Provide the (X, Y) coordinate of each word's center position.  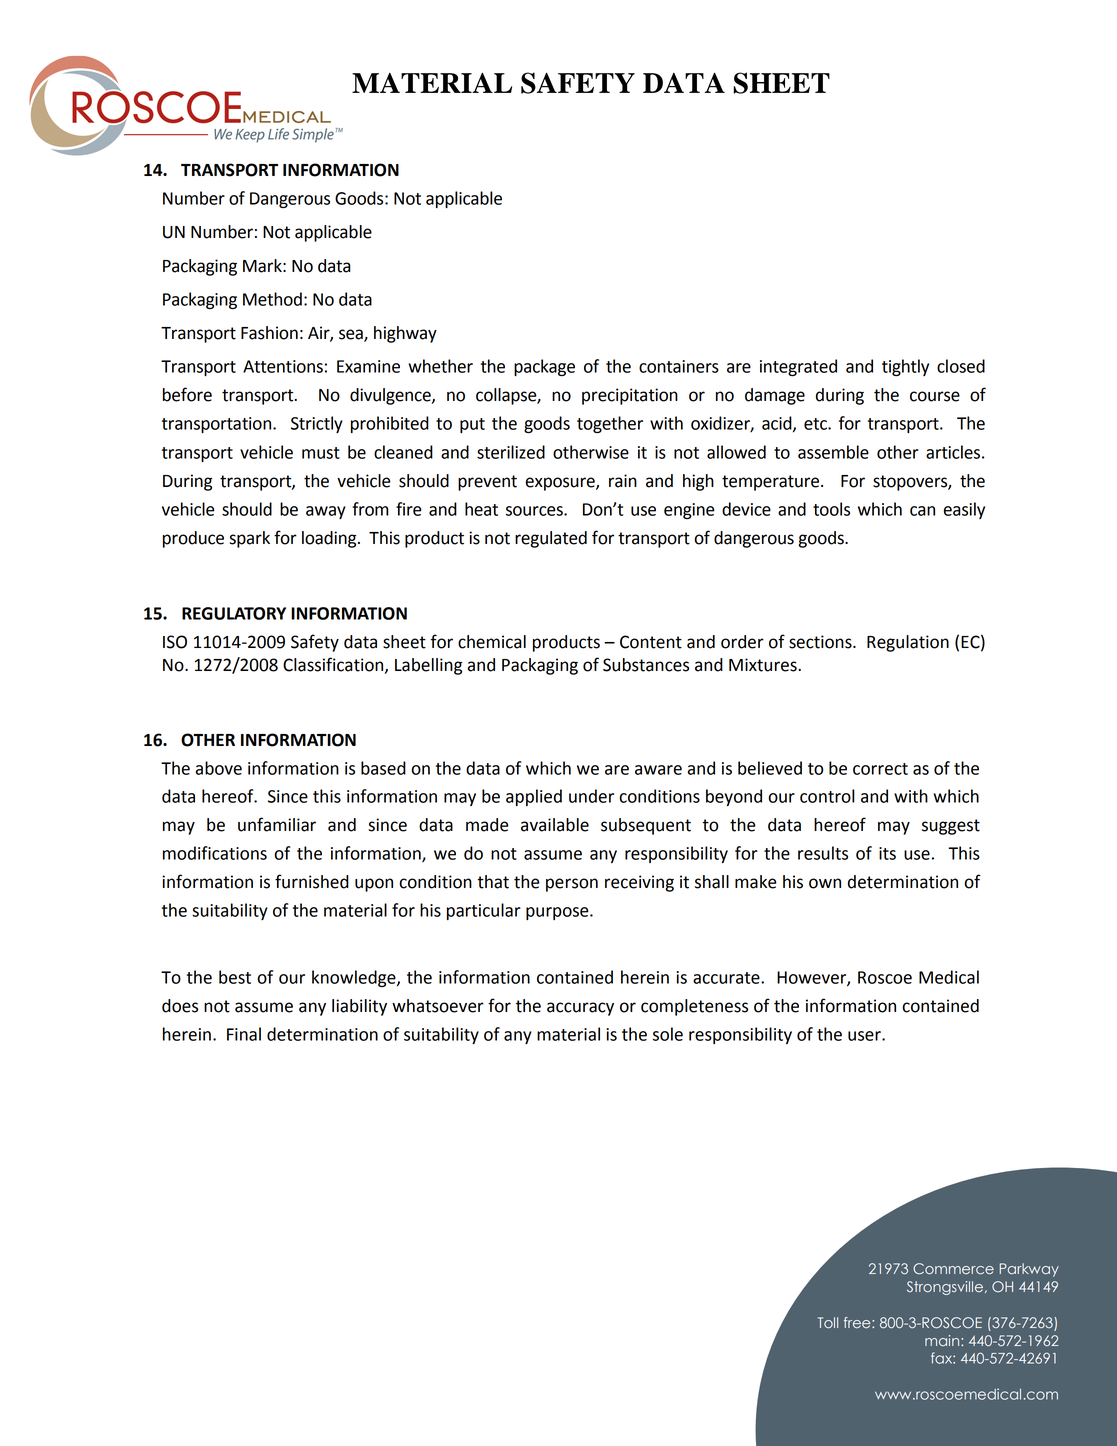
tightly (905, 367)
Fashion (269, 333)
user (865, 1036)
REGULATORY (234, 613)
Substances (646, 665)
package (544, 367)
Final (244, 1034)
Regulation (908, 643)
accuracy (580, 1009)
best (235, 977)
